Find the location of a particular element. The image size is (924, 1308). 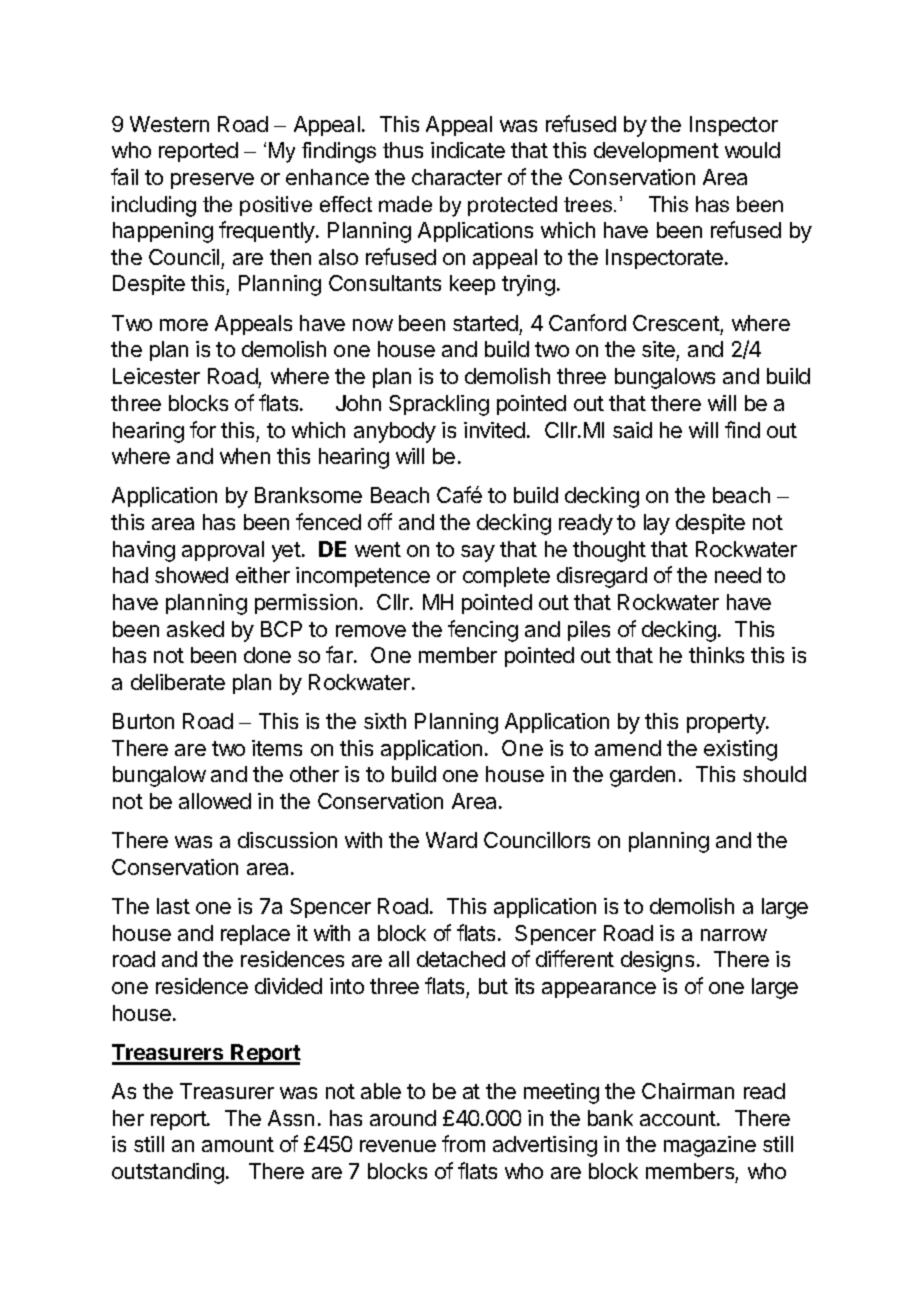

invited is located at coordinates (494, 430).
